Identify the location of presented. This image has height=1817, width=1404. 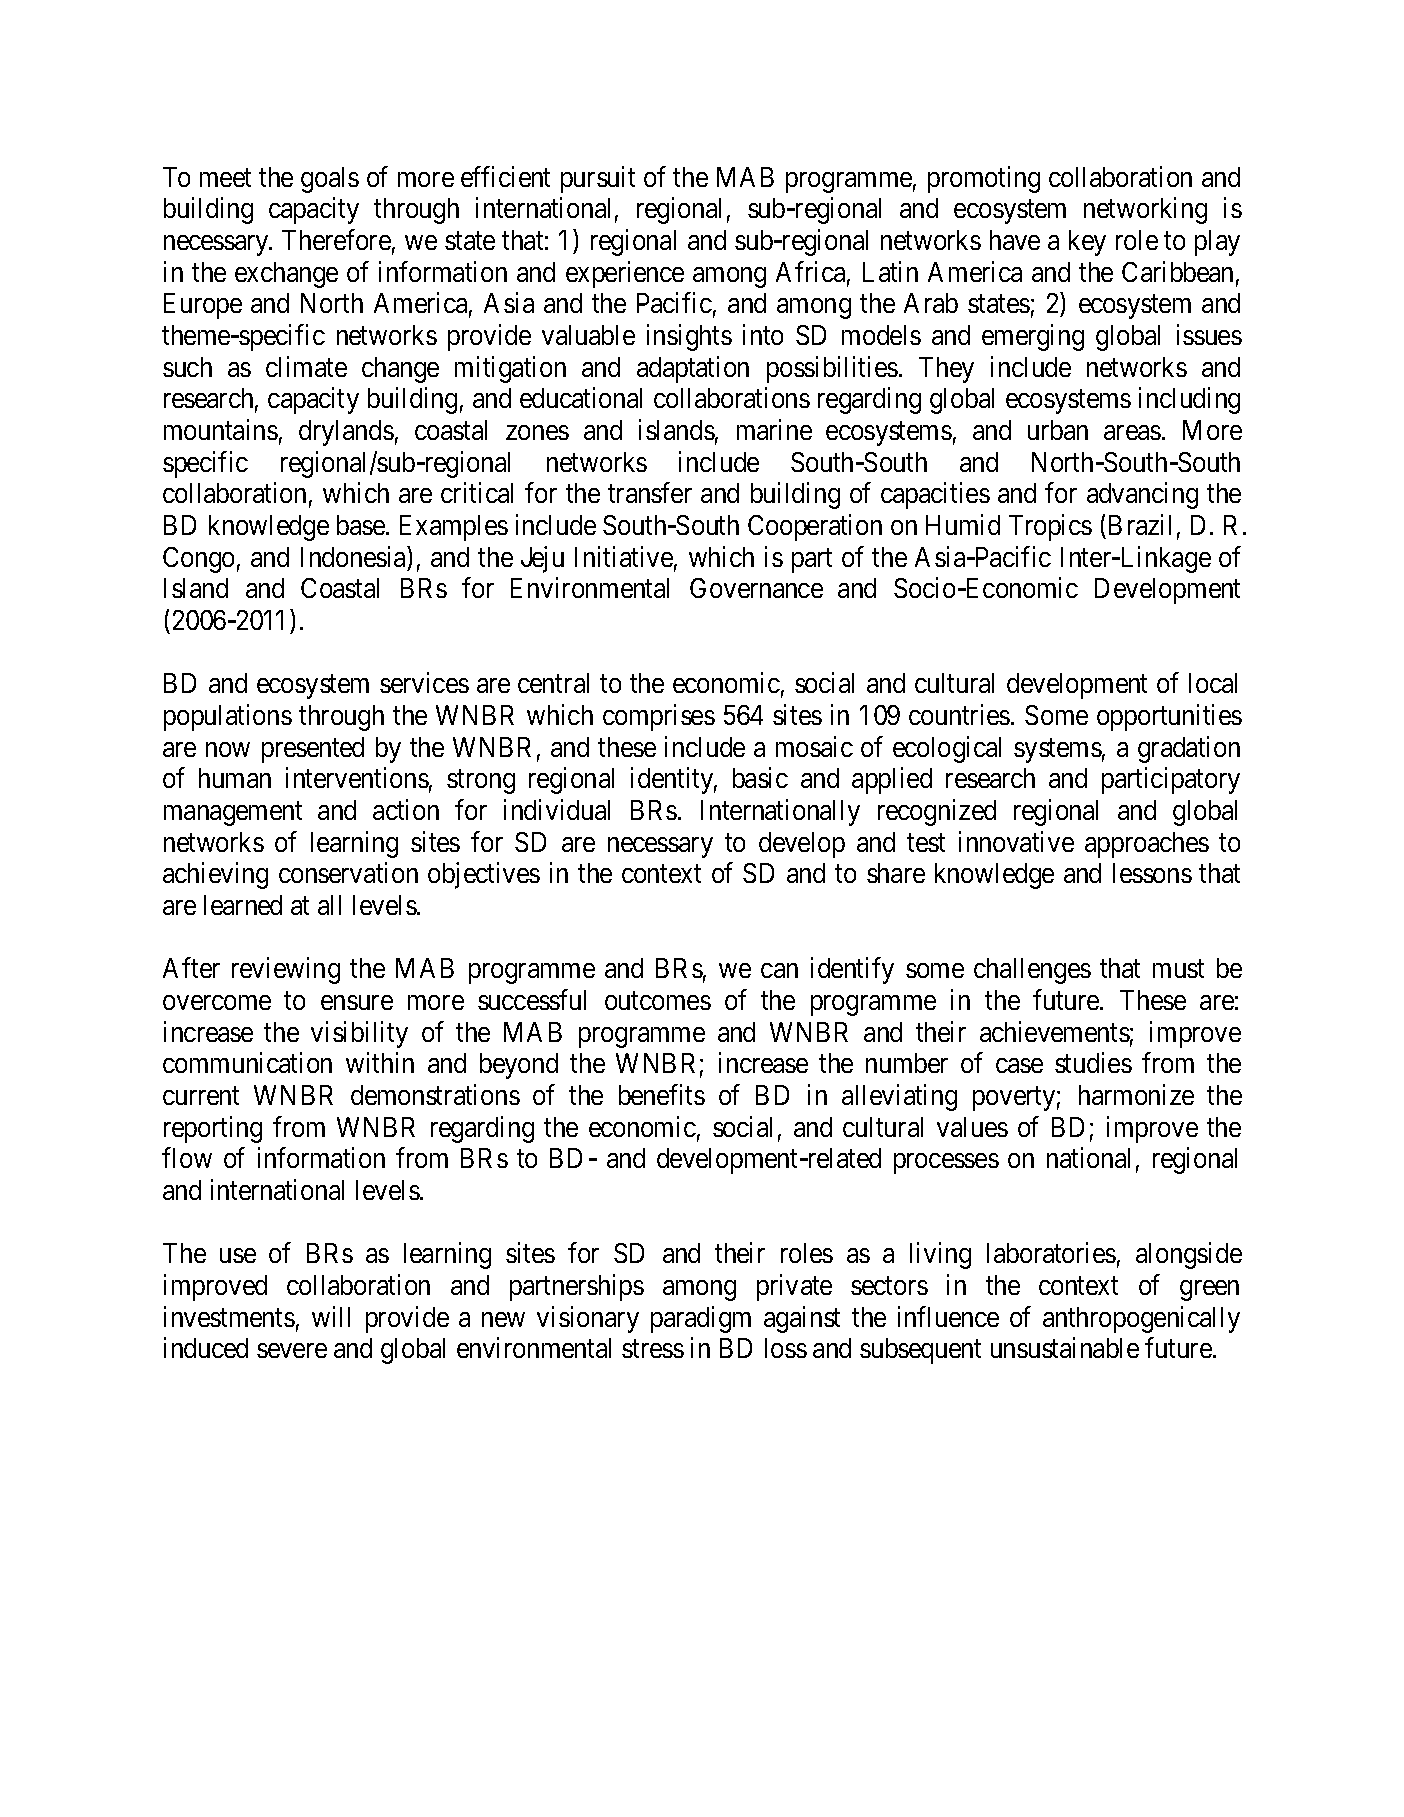
(313, 750).
